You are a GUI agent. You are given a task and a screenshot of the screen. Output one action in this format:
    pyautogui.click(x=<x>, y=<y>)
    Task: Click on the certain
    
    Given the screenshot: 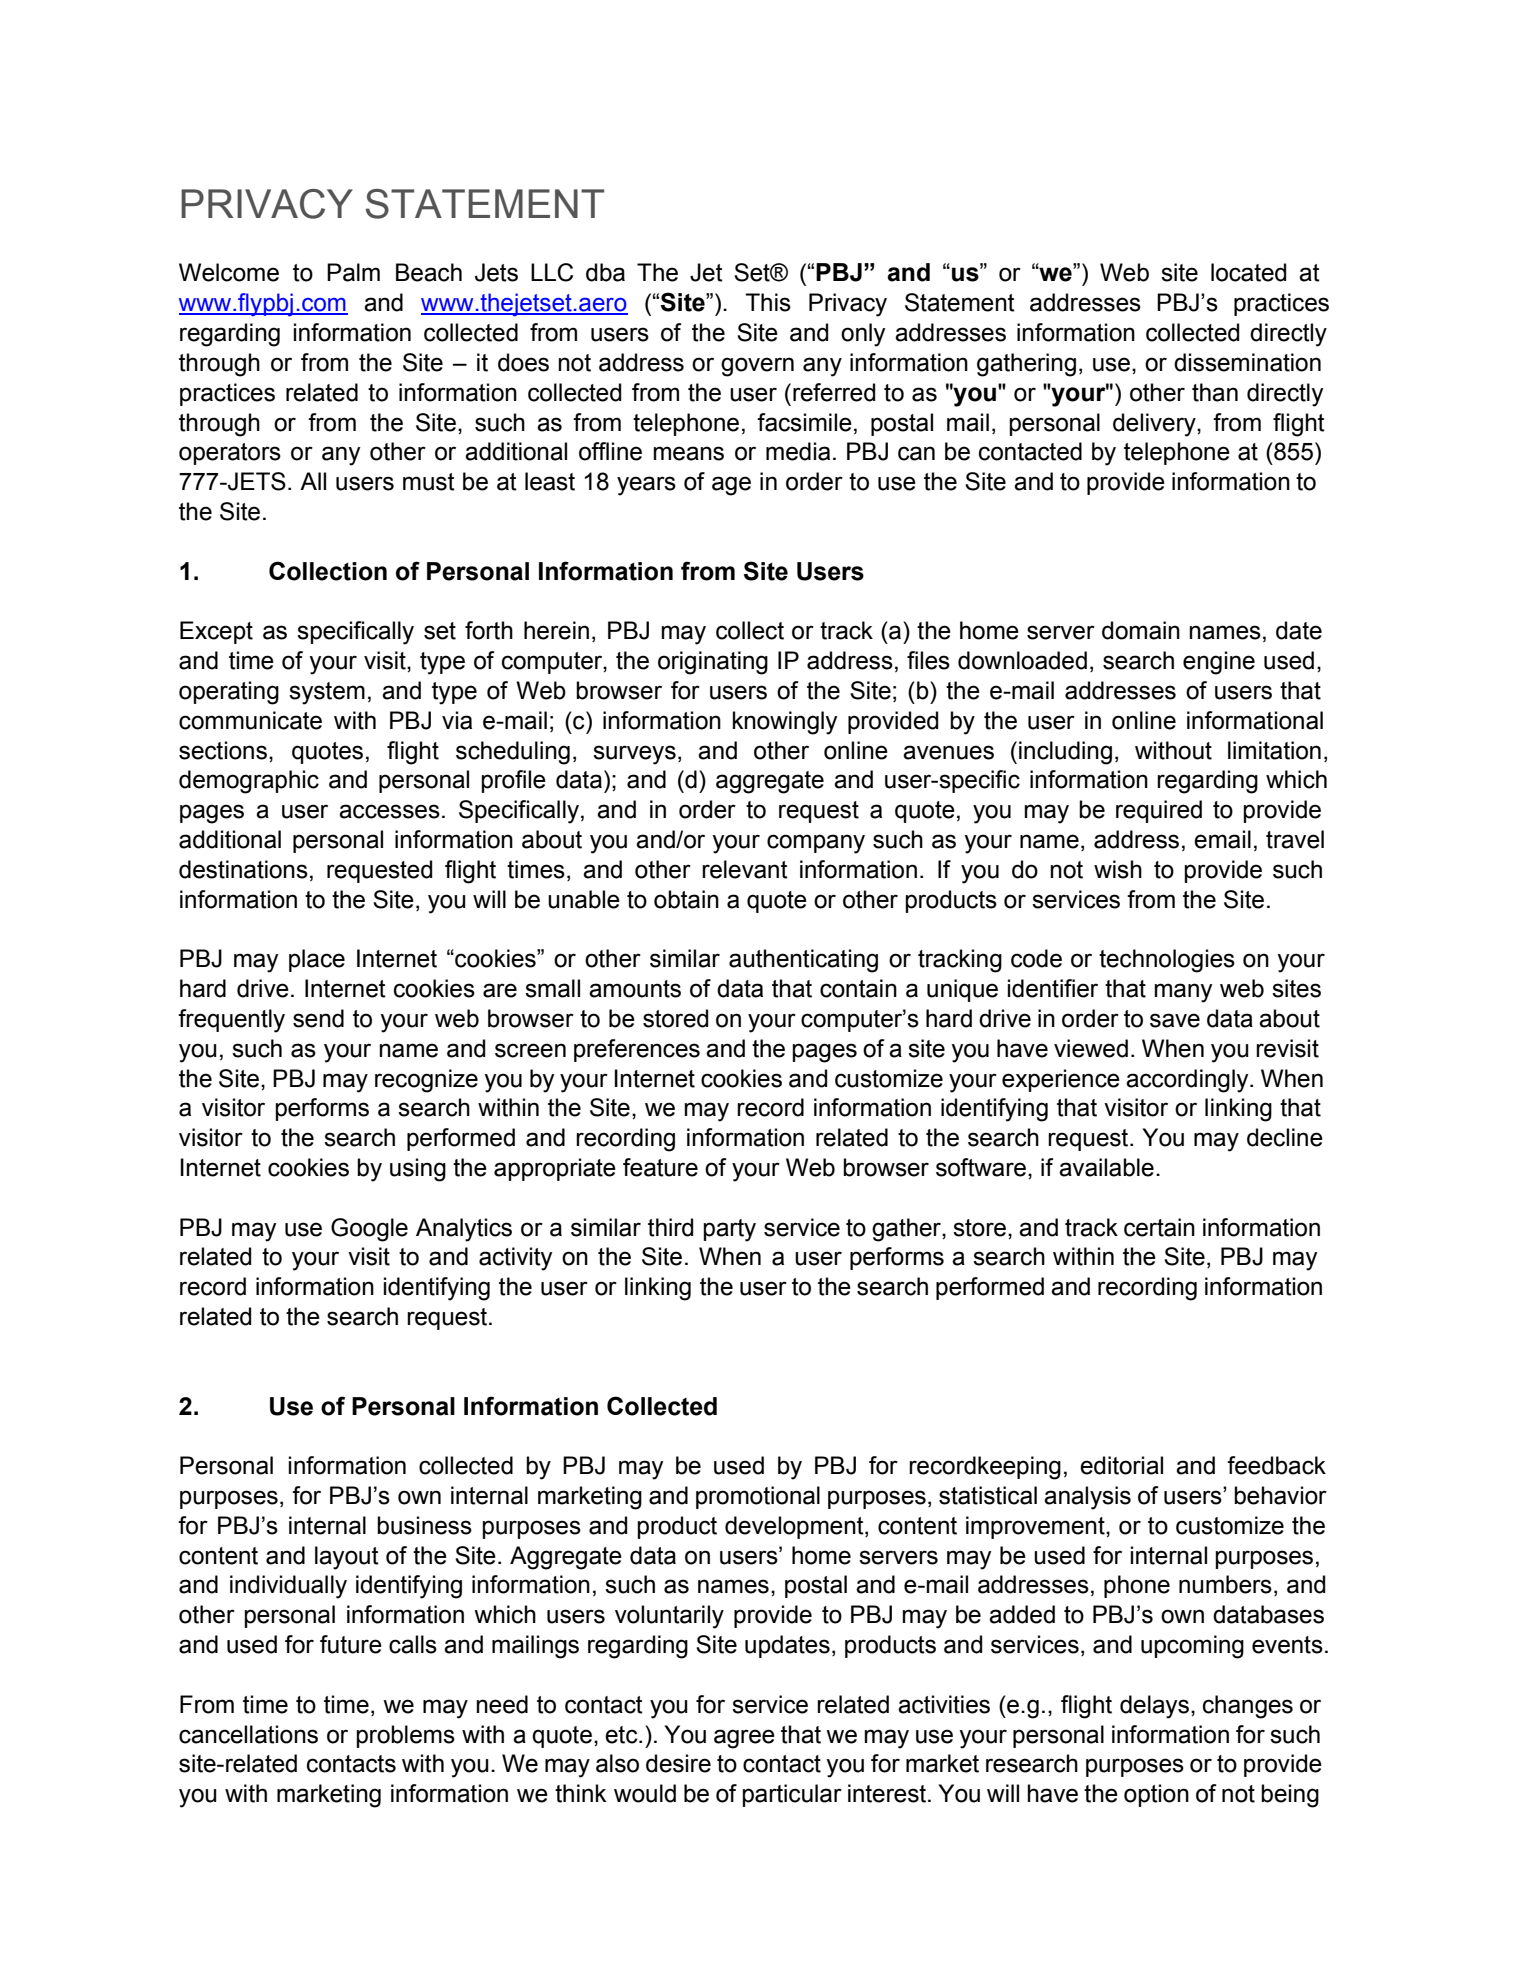 What is the action you would take?
    pyautogui.click(x=1159, y=1227)
